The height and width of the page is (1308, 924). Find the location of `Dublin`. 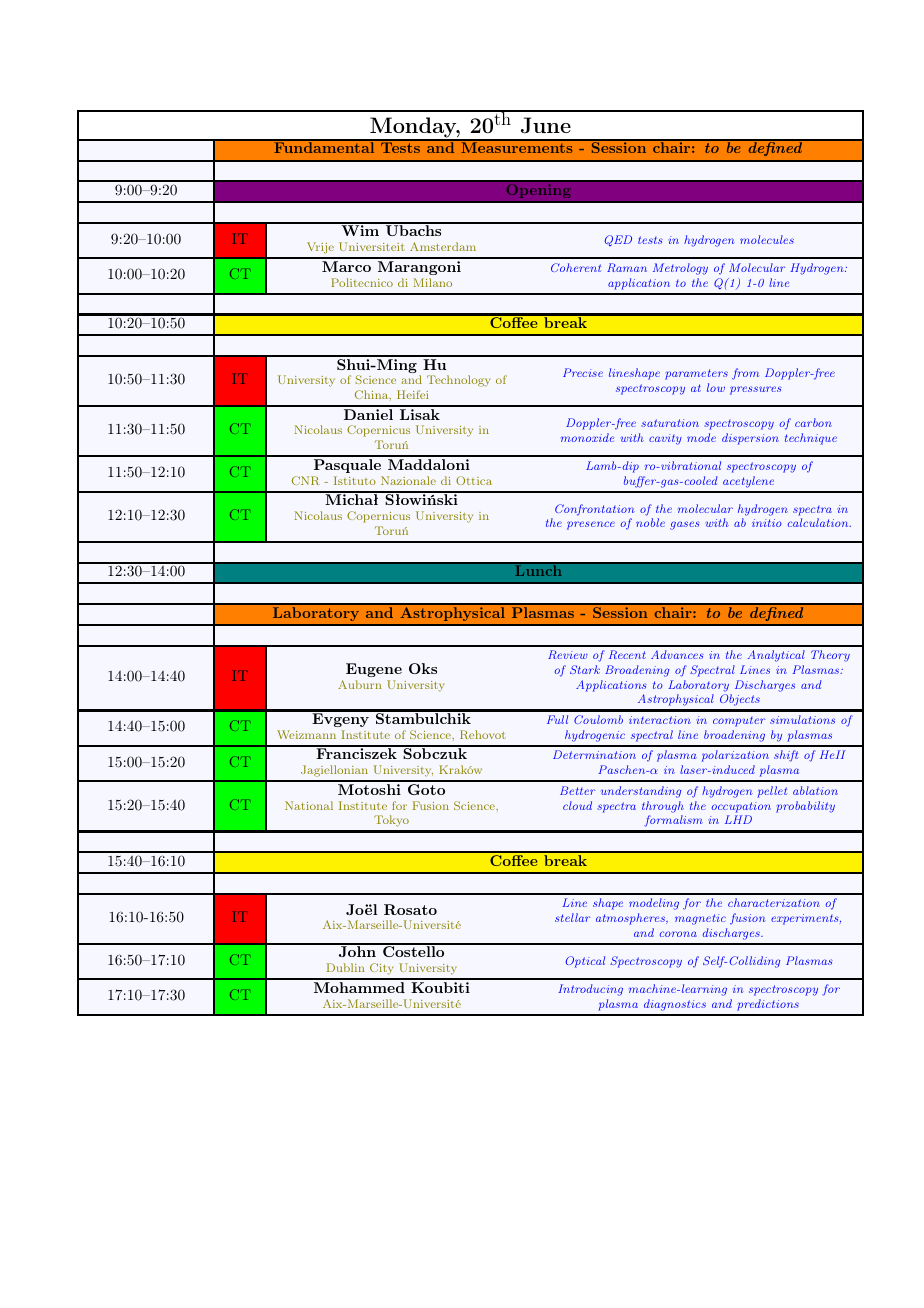

Dublin is located at coordinates (345, 967).
